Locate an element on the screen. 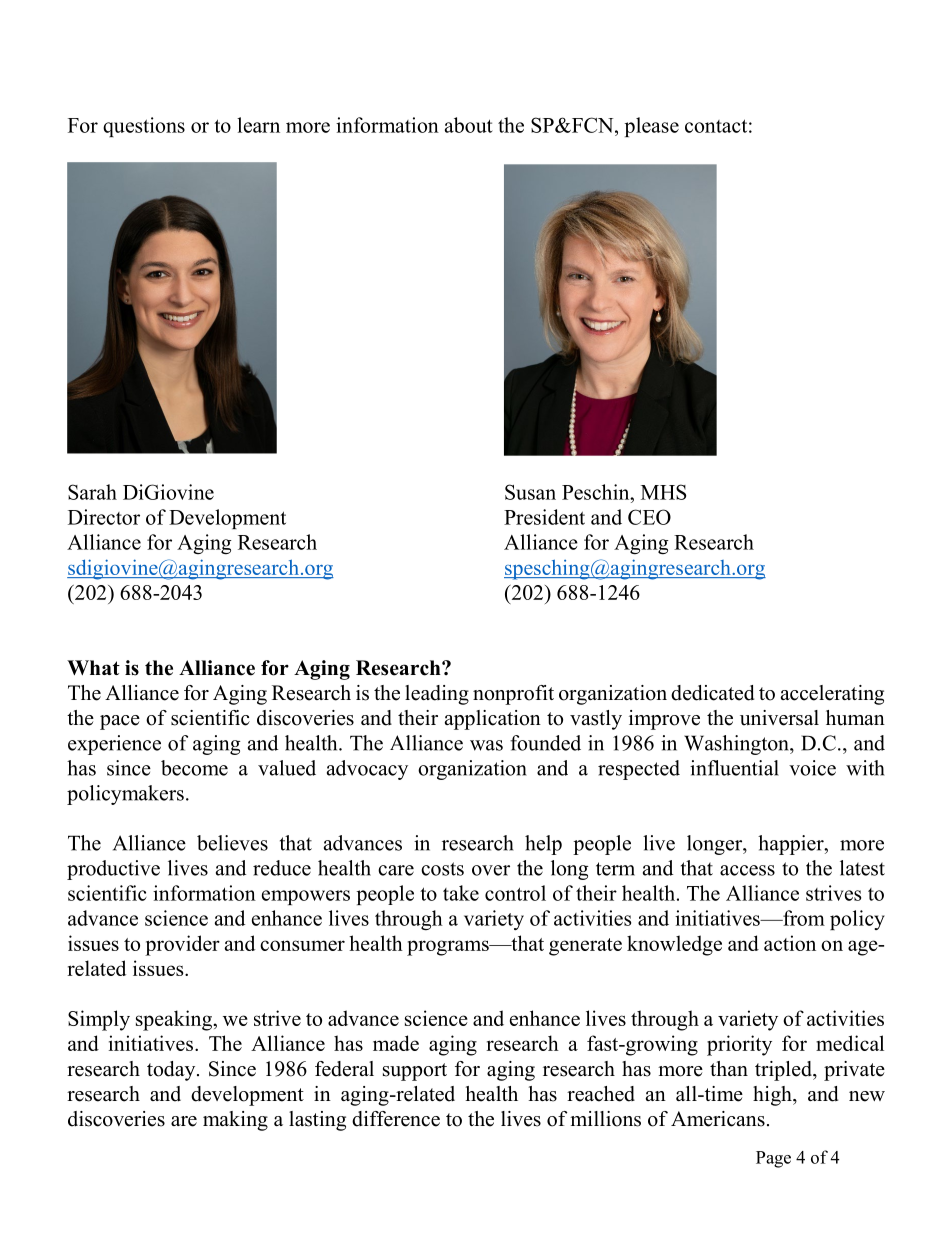 This screenshot has width=952, height=1233. difference is located at coordinates (396, 1119).
